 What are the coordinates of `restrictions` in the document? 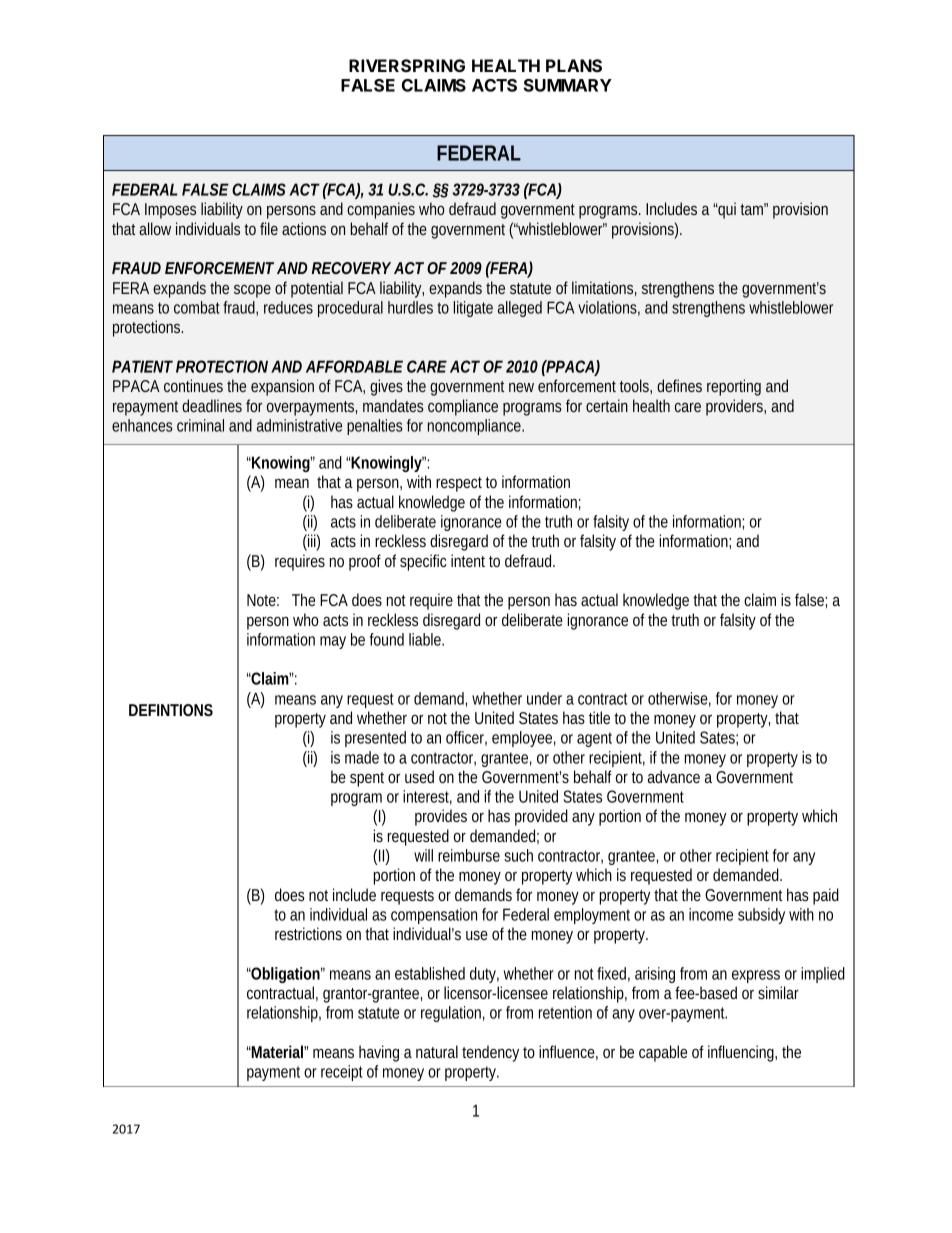 It's located at (308, 933).
